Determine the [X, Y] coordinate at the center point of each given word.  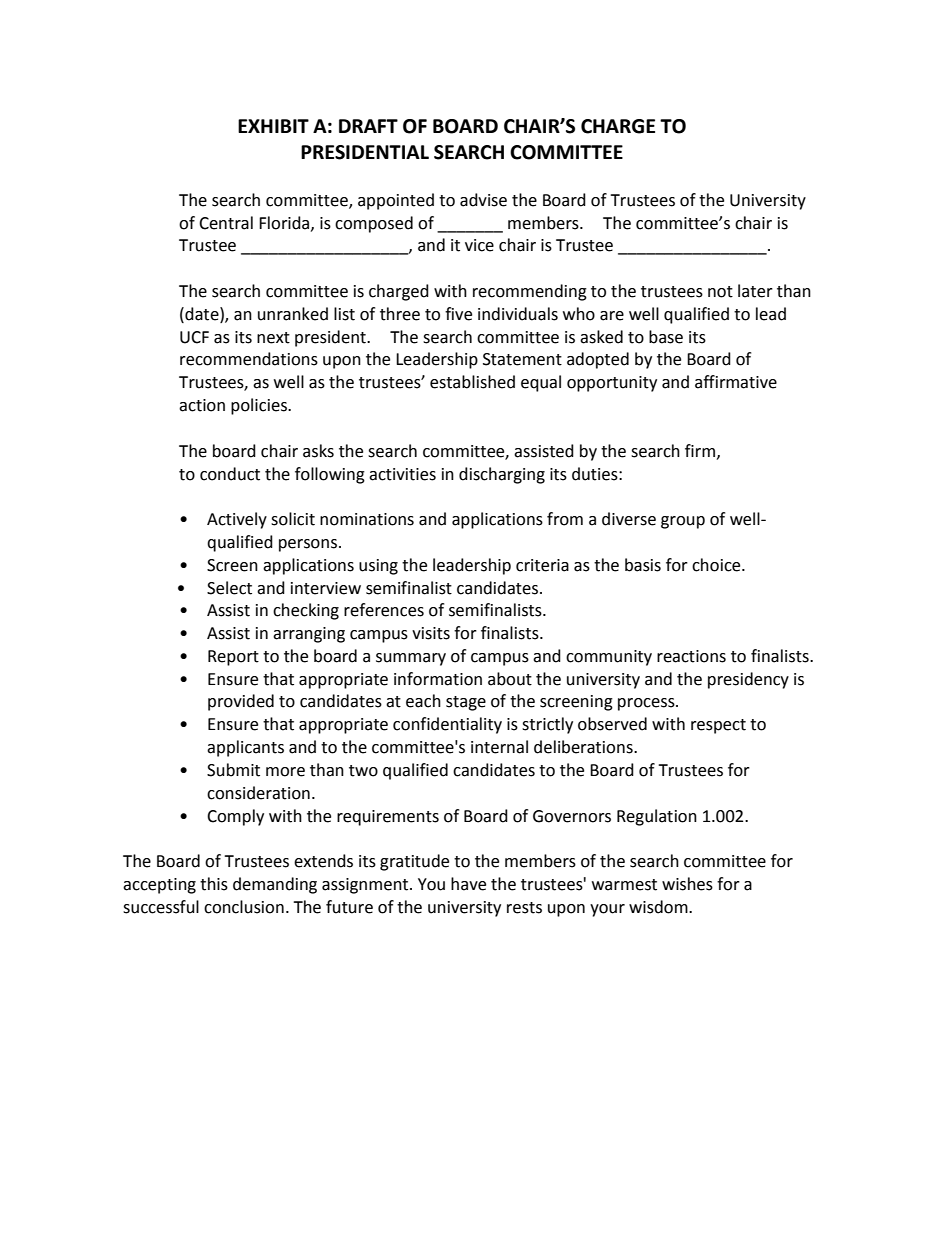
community [609, 658]
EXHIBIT [273, 126]
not [720, 292]
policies [260, 406]
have [468, 884]
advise [483, 200]
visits [431, 633]
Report [233, 658]
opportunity [612, 384]
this [214, 884]
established [472, 382]
